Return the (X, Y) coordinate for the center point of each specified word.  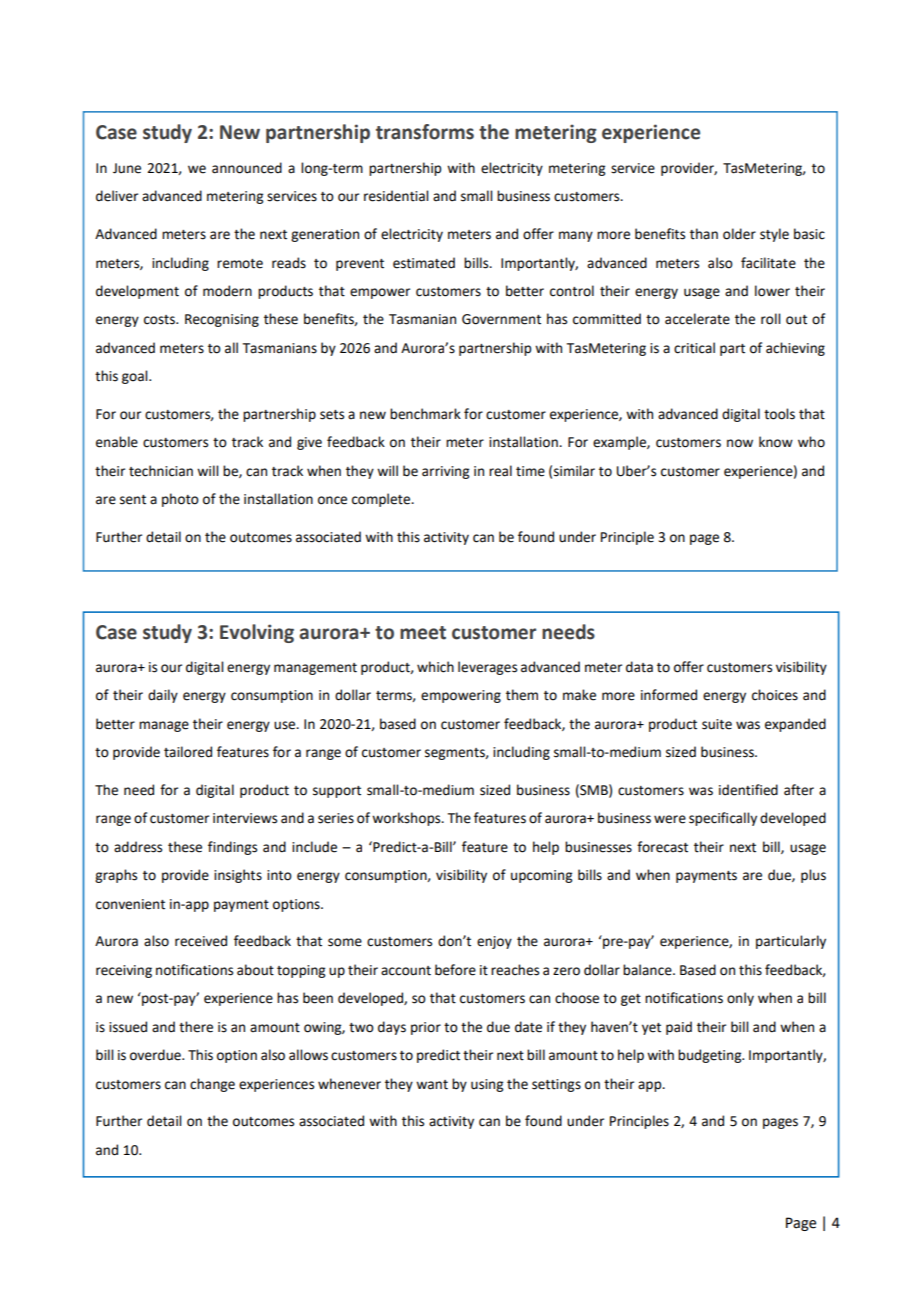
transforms (425, 132)
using (487, 1085)
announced (247, 168)
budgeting (711, 1056)
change (212, 1085)
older (739, 234)
